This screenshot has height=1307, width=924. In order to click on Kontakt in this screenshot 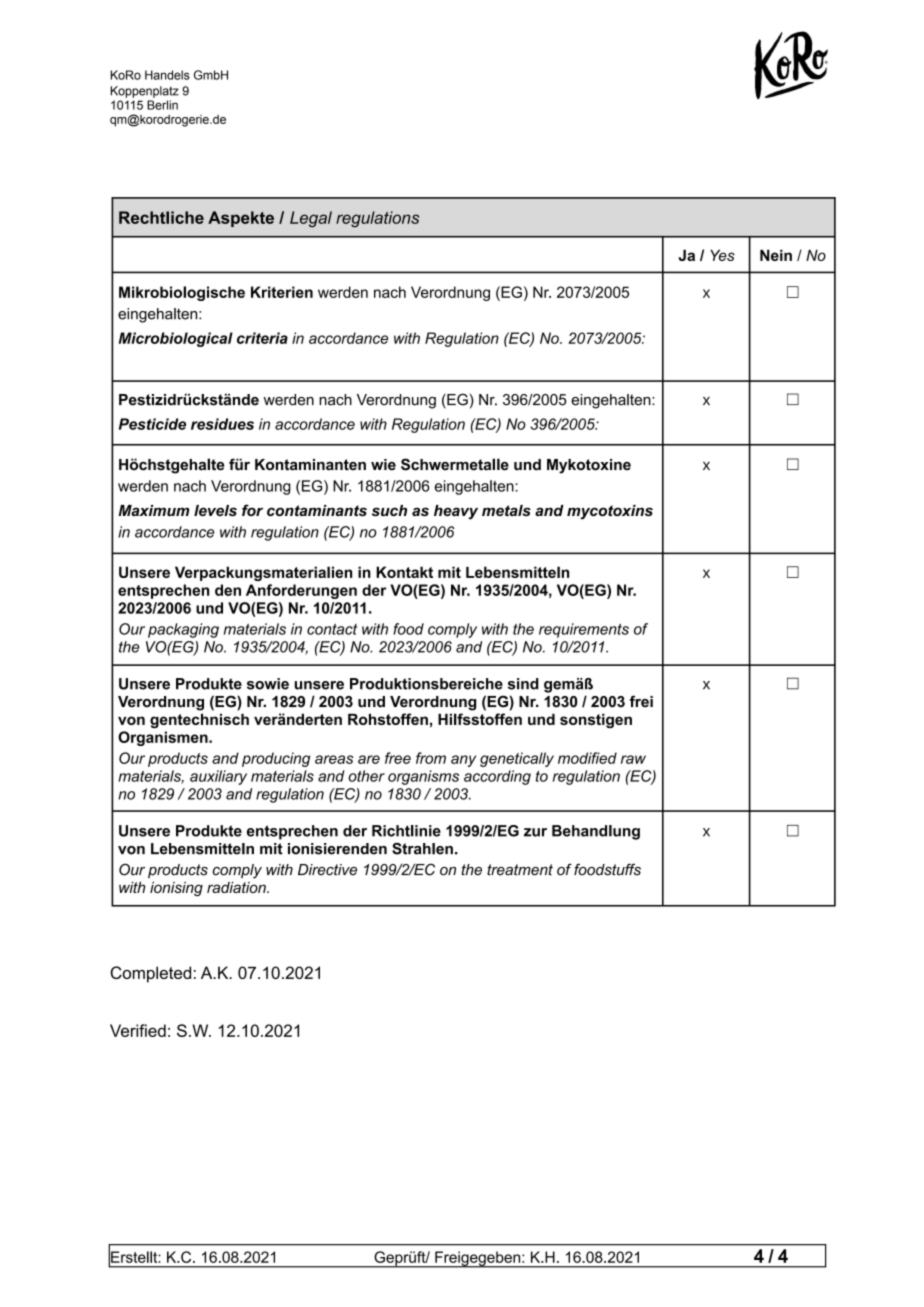, I will do `click(404, 572)`.
